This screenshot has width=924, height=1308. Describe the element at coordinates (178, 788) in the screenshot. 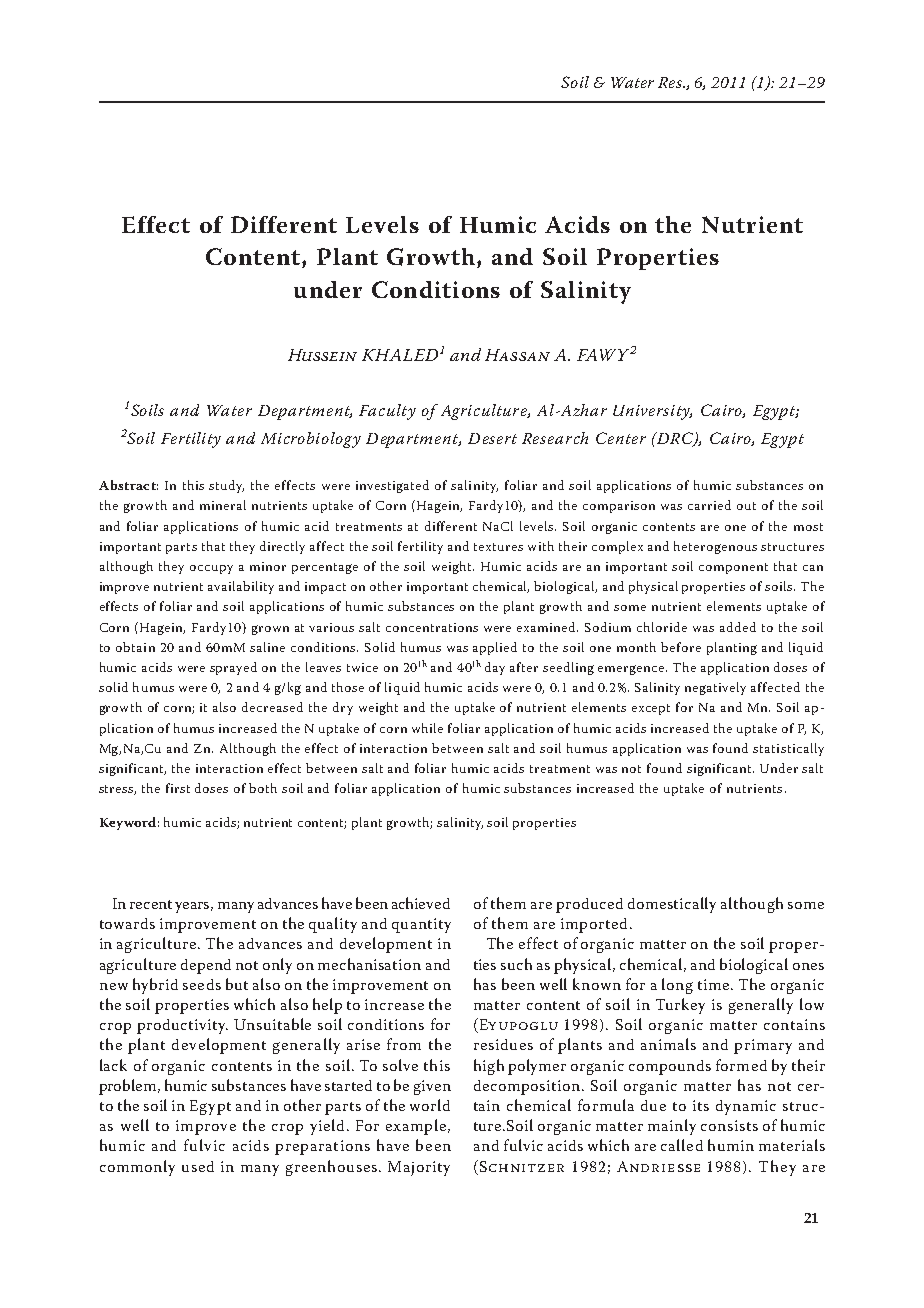

I see `first` at that location.
